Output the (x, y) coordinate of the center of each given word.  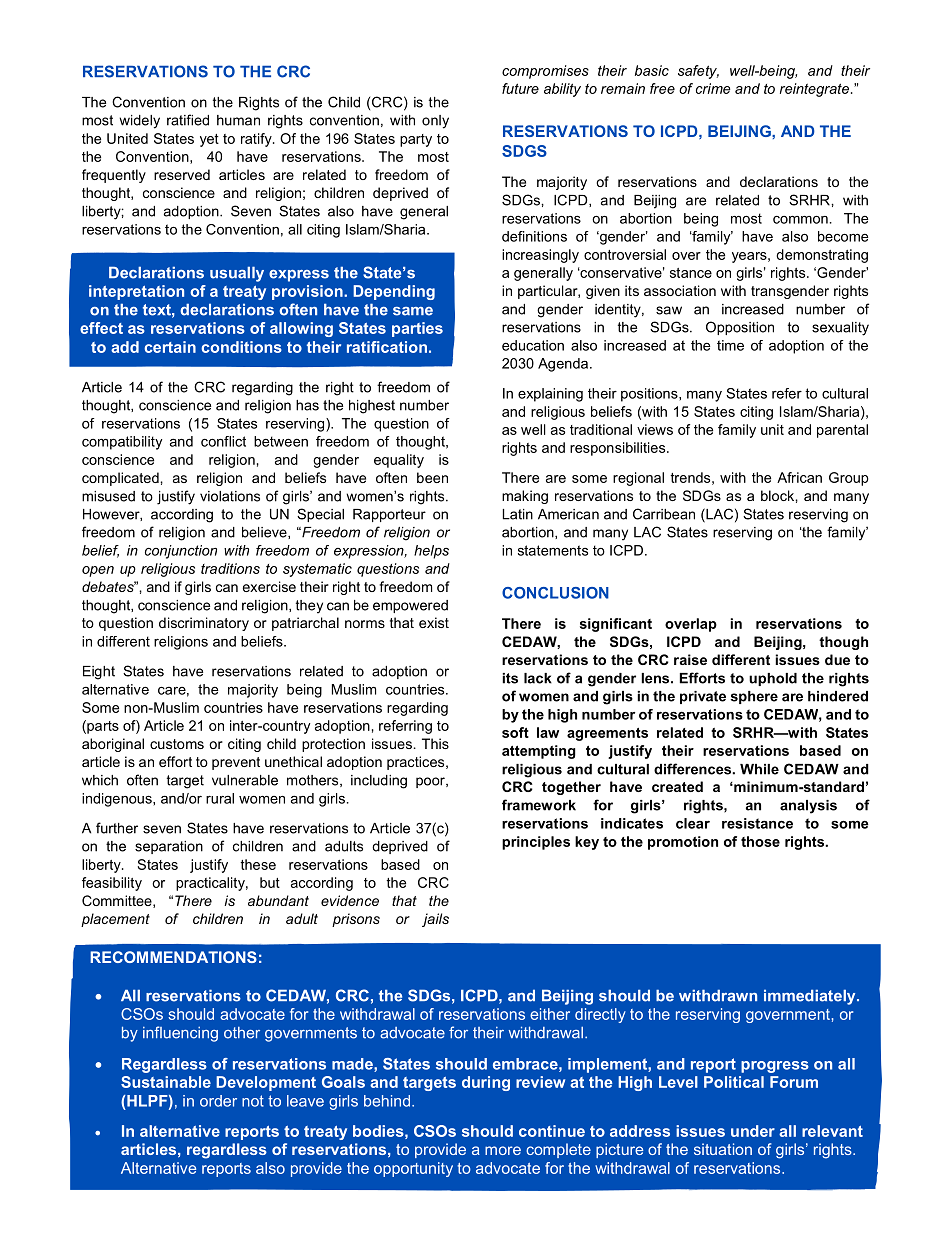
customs (177, 744)
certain (170, 347)
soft (515, 732)
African (799, 477)
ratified (188, 120)
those (760, 841)
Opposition (740, 328)
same (413, 311)
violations (230, 496)
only (435, 122)
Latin (518, 514)
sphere (754, 697)
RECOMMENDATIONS (173, 957)
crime (713, 88)
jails (435, 920)
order (218, 1101)
